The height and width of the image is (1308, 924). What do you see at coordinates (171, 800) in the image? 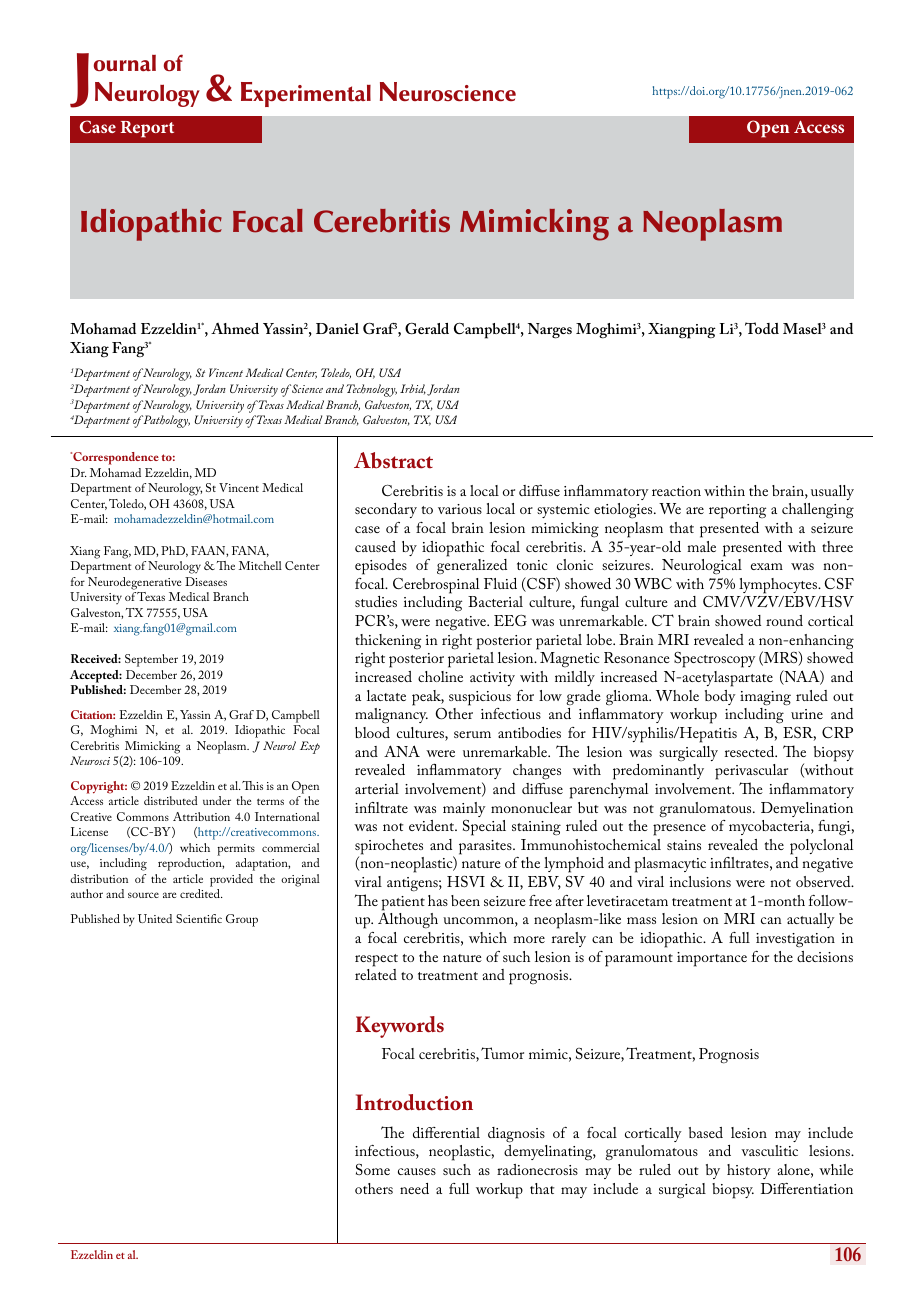
I see `distributed` at bounding box center [171, 800].
